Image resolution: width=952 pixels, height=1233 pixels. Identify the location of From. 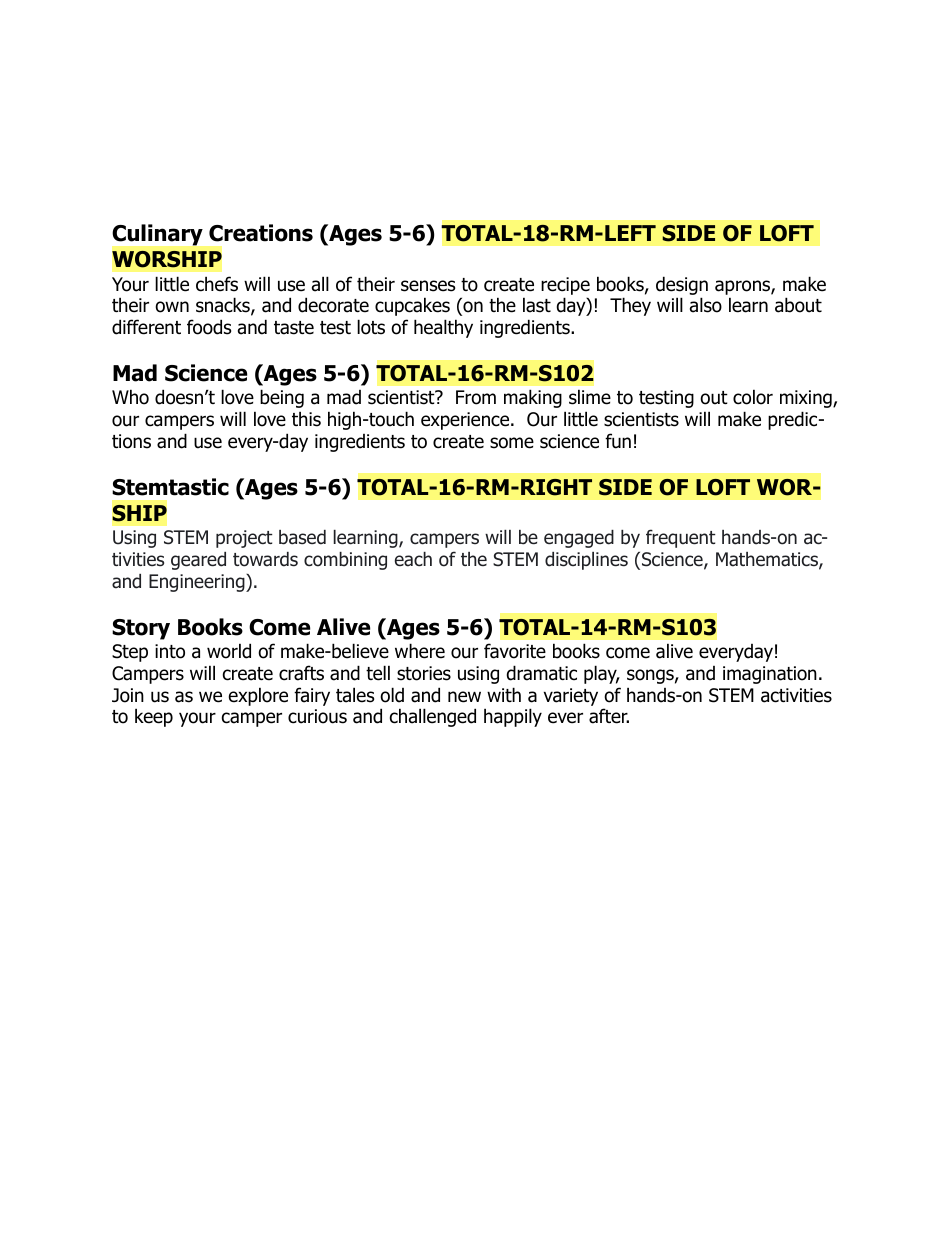
(476, 397).
